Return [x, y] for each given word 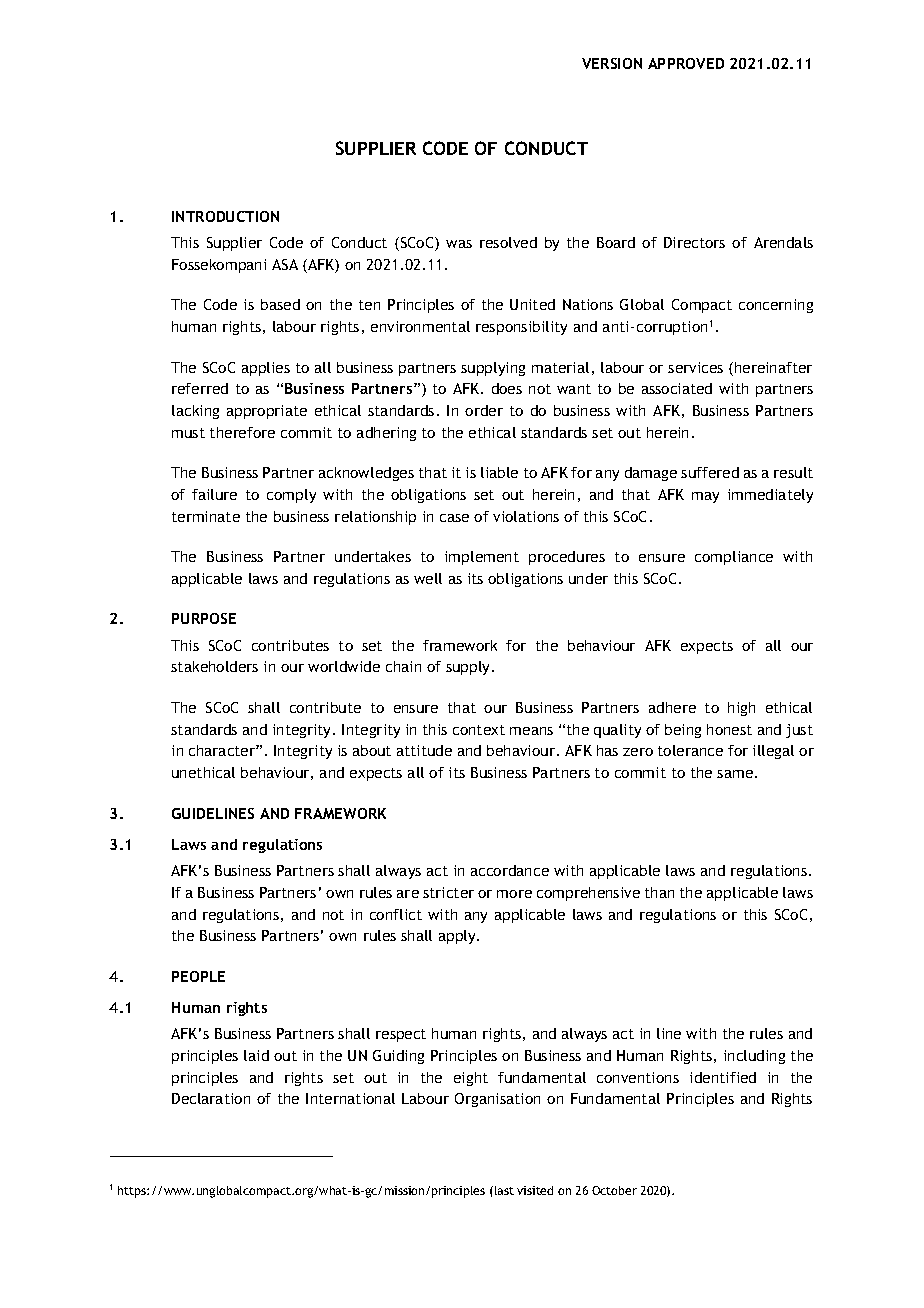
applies [266, 369]
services [695, 367]
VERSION [612, 63]
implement [482, 558]
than [659, 892]
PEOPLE [198, 976]
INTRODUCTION [225, 216]
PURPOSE [204, 618]
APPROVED [686, 63]
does [507, 388]
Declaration [211, 1098]
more [514, 894]
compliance [734, 558]
